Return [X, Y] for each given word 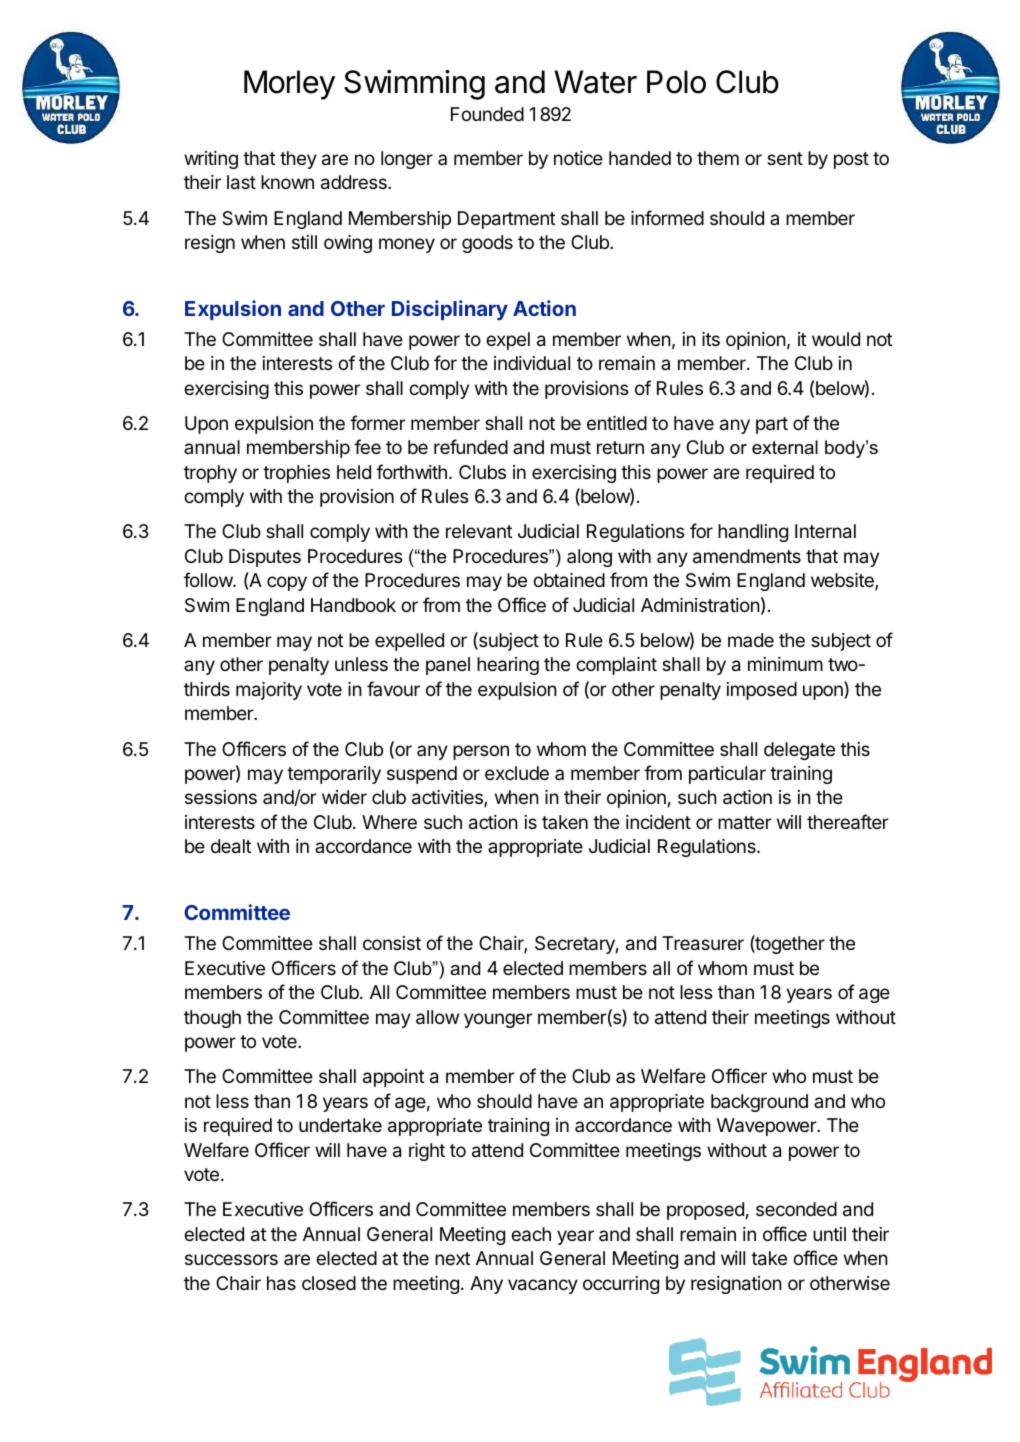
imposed [762, 691]
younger [498, 1020]
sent [785, 158]
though [212, 1019]
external [785, 447]
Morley [289, 85]
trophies [296, 474]
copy [287, 583]
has [281, 1283]
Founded [487, 114]
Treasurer [703, 943]
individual [532, 363]
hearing [508, 666]
